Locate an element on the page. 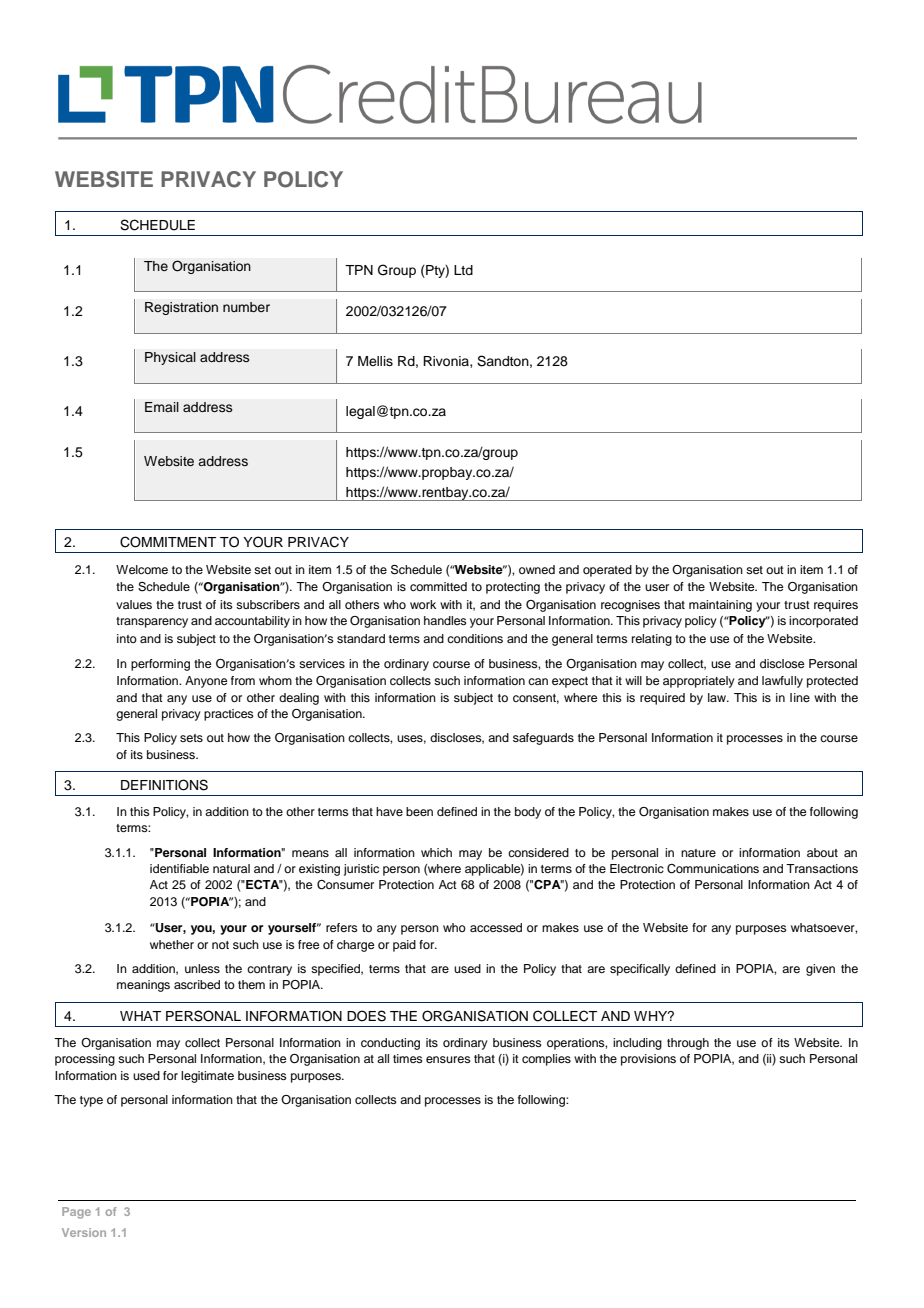  Ltd is located at coordinates (463, 270).
